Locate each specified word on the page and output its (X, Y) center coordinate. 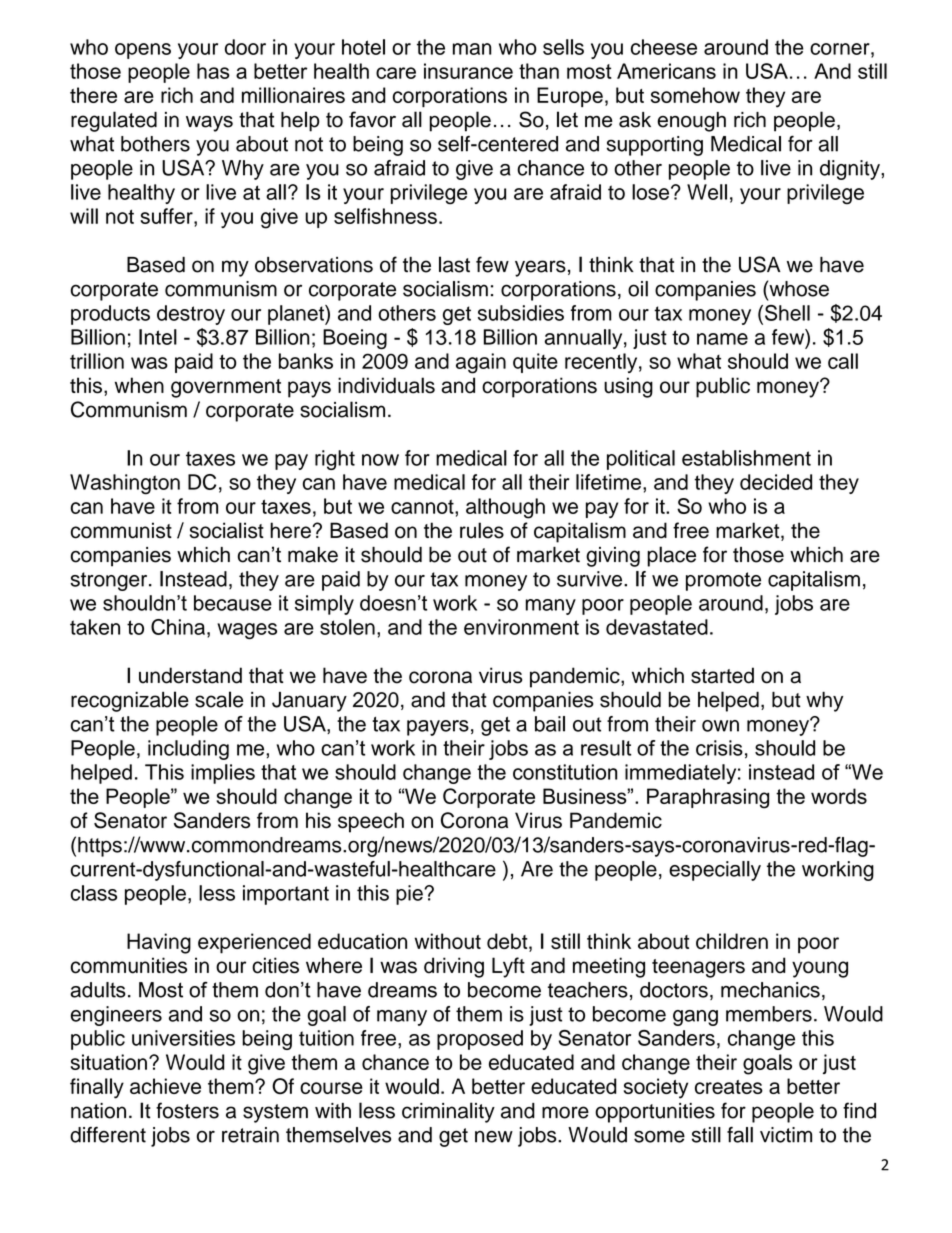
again (481, 363)
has (213, 71)
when (139, 385)
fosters (187, 1110)
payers (438, 728)
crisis (719, 748)
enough (691, 122)
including (188, 750)
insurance (468, 71)
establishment (746, 458)
